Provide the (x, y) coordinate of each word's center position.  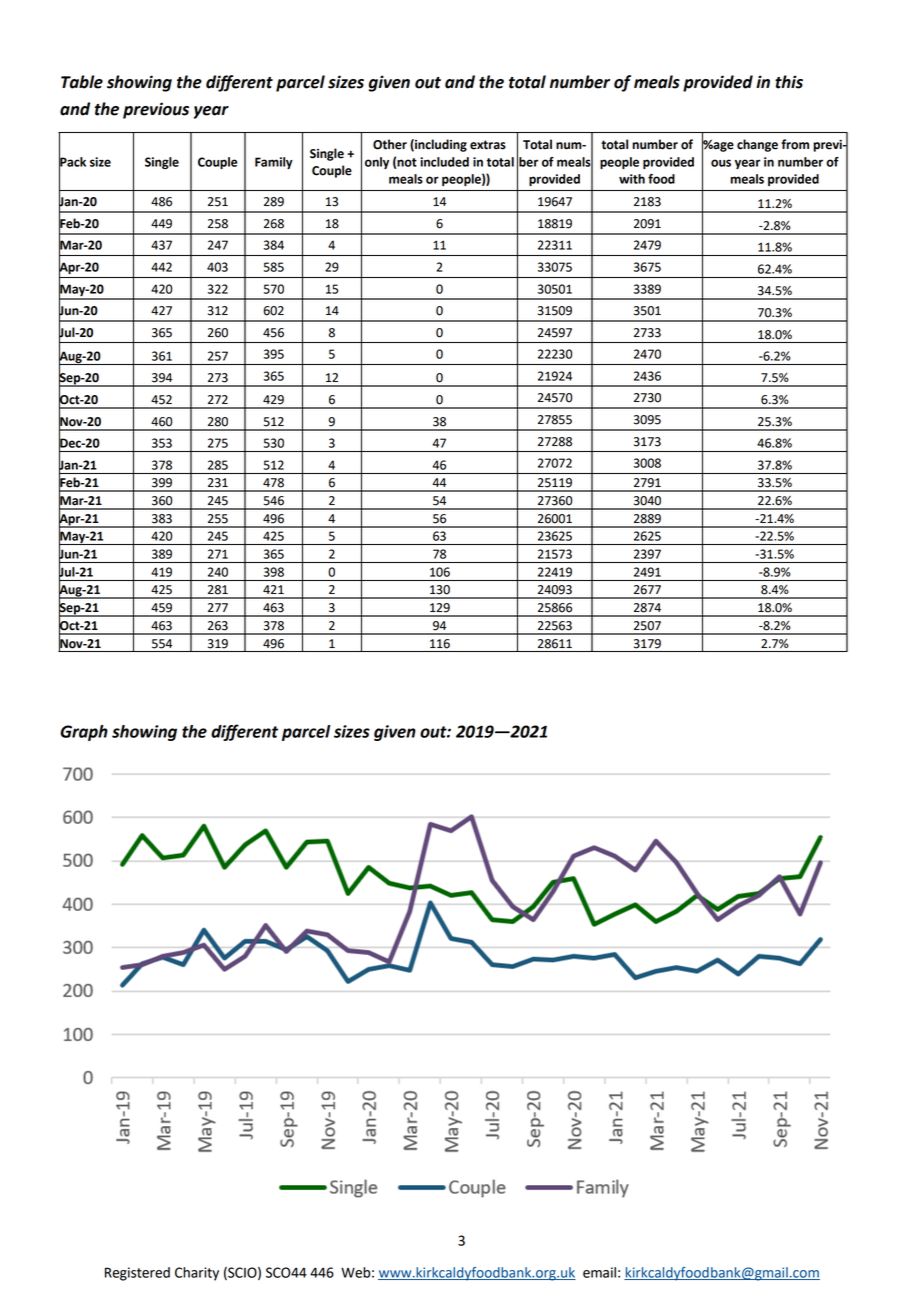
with (632, 179)
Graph (84, 733)
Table (82, 82)
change (757, 145)
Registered (137, 1274)
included (444, 162)
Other (390, 144)
